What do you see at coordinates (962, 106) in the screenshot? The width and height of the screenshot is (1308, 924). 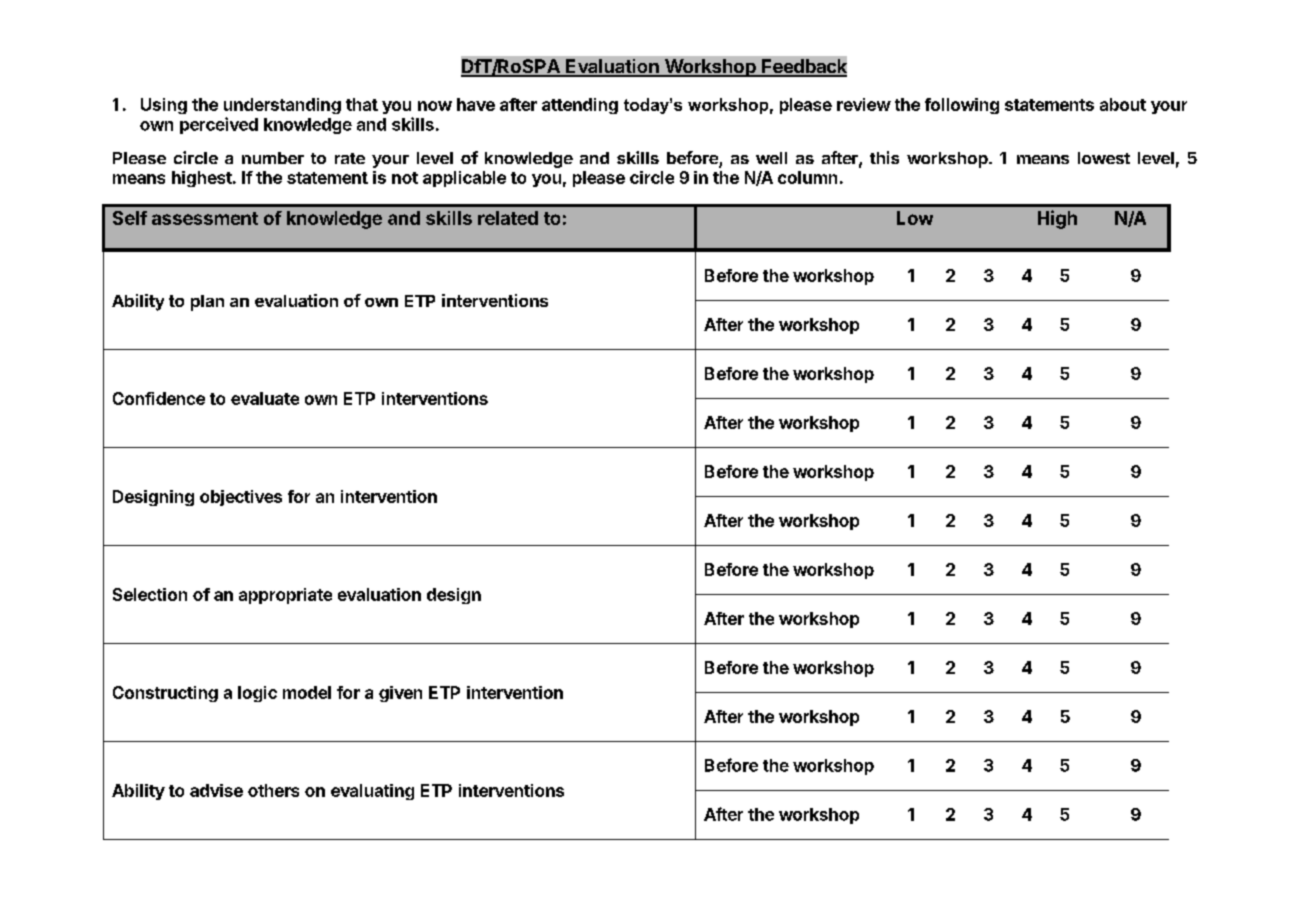 I see `following` at bounding box center [962, 106].
